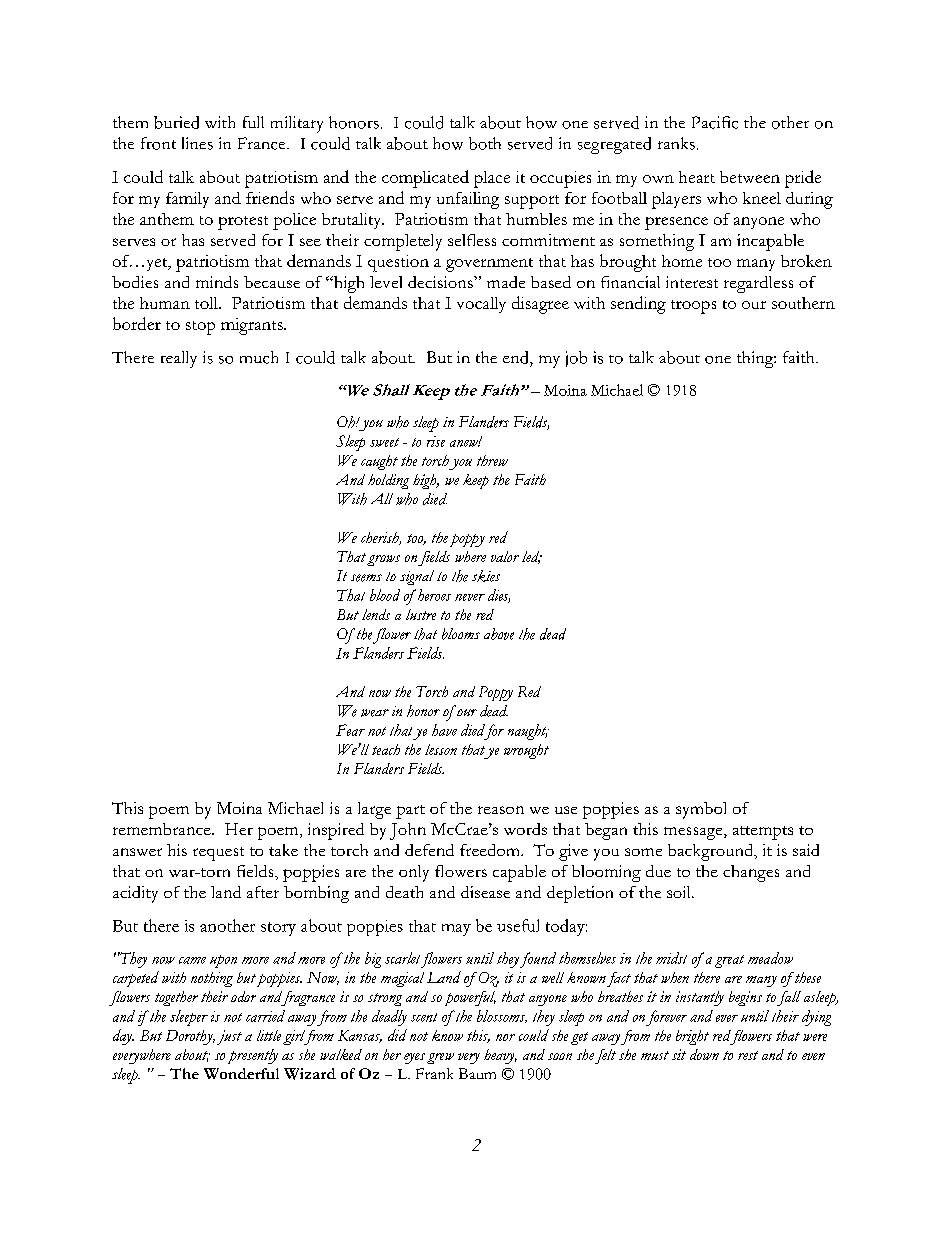 This image has height=1233, width=952. Describe the element at coordinates (501, 810) in the image. I see `reason` at that location.
